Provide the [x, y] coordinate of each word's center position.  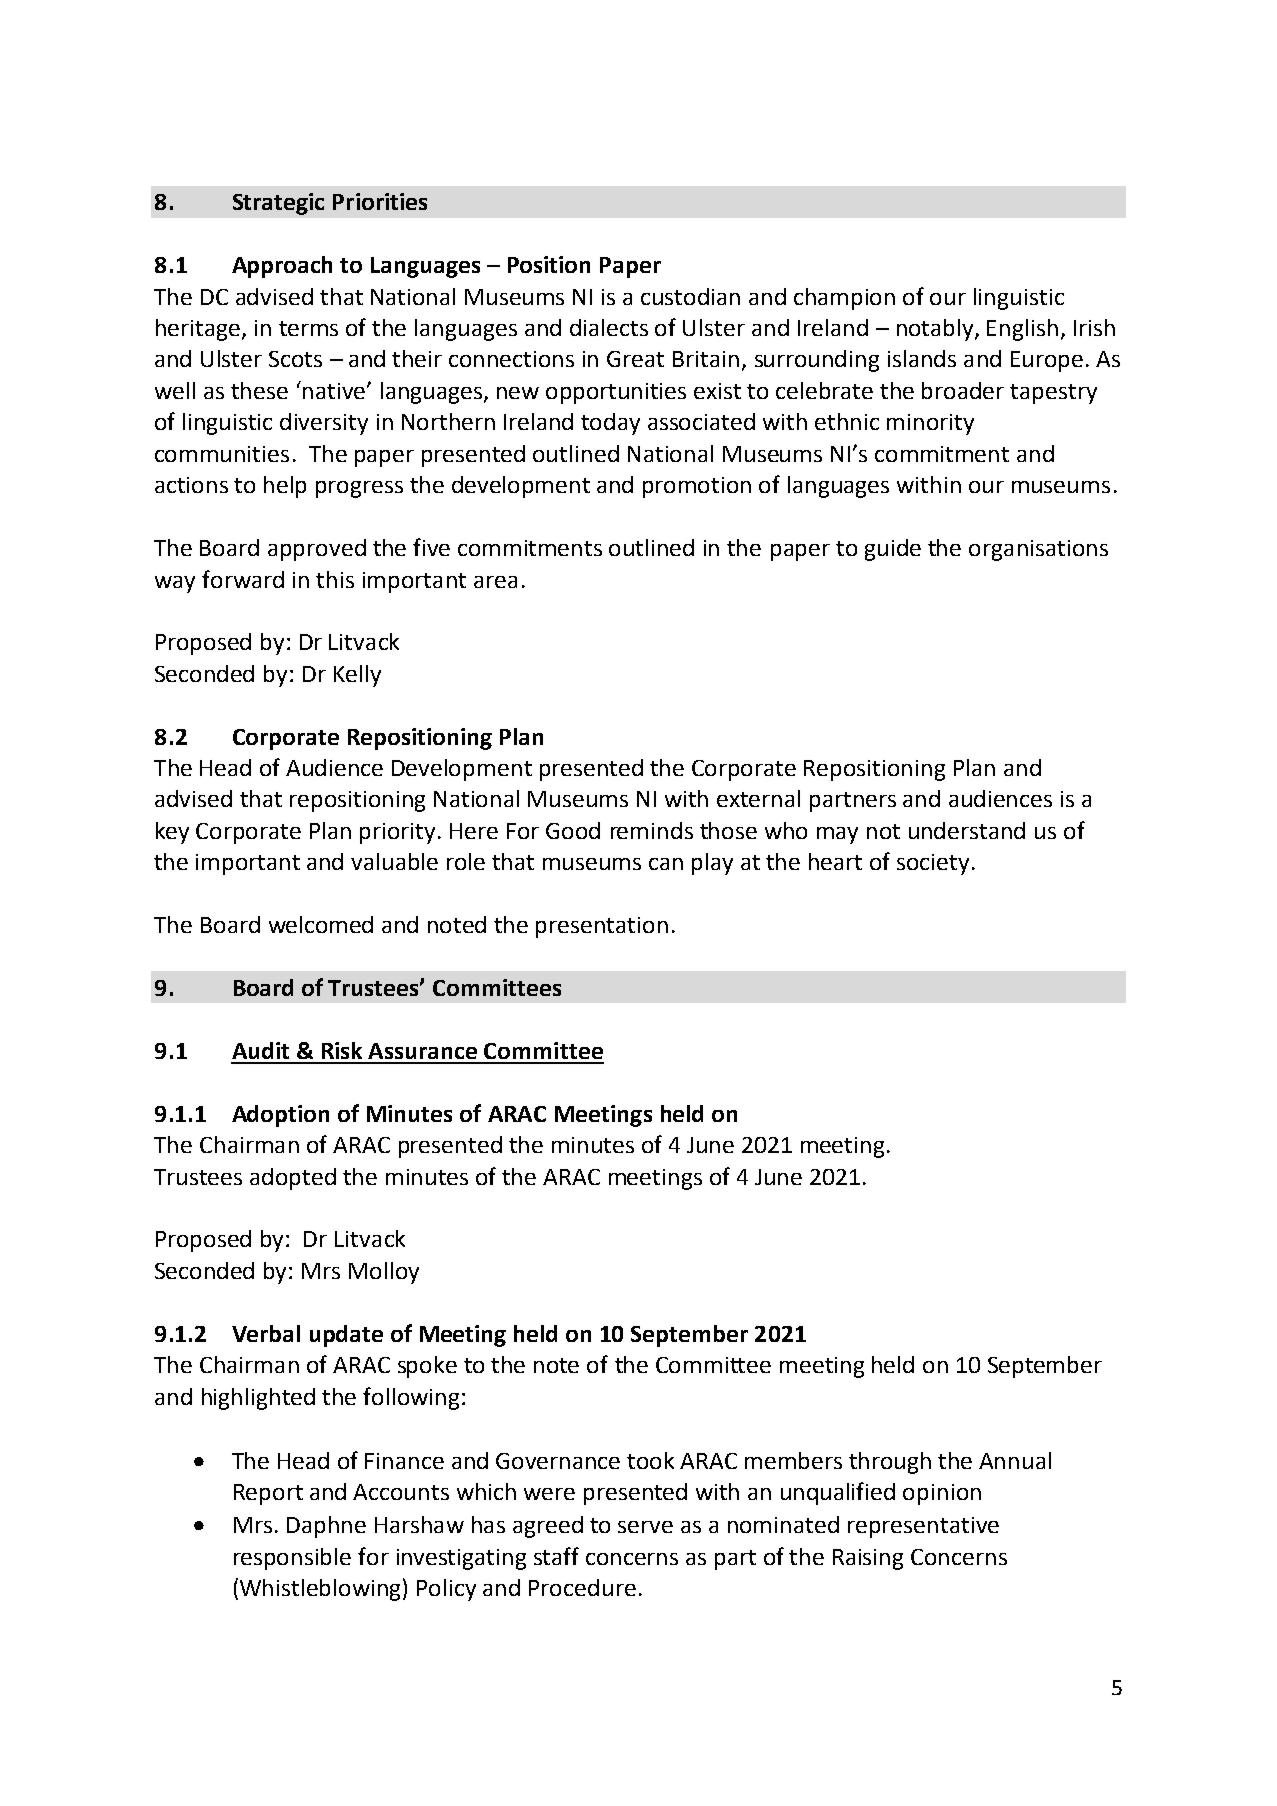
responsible [292, 1559]
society [935, 864]
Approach [282, 267]
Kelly [357, 676]
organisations [1038, 550]
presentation [602, 927]
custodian [690, 296]
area [495, 582]
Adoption [280, 1116]
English [1022, 330]
